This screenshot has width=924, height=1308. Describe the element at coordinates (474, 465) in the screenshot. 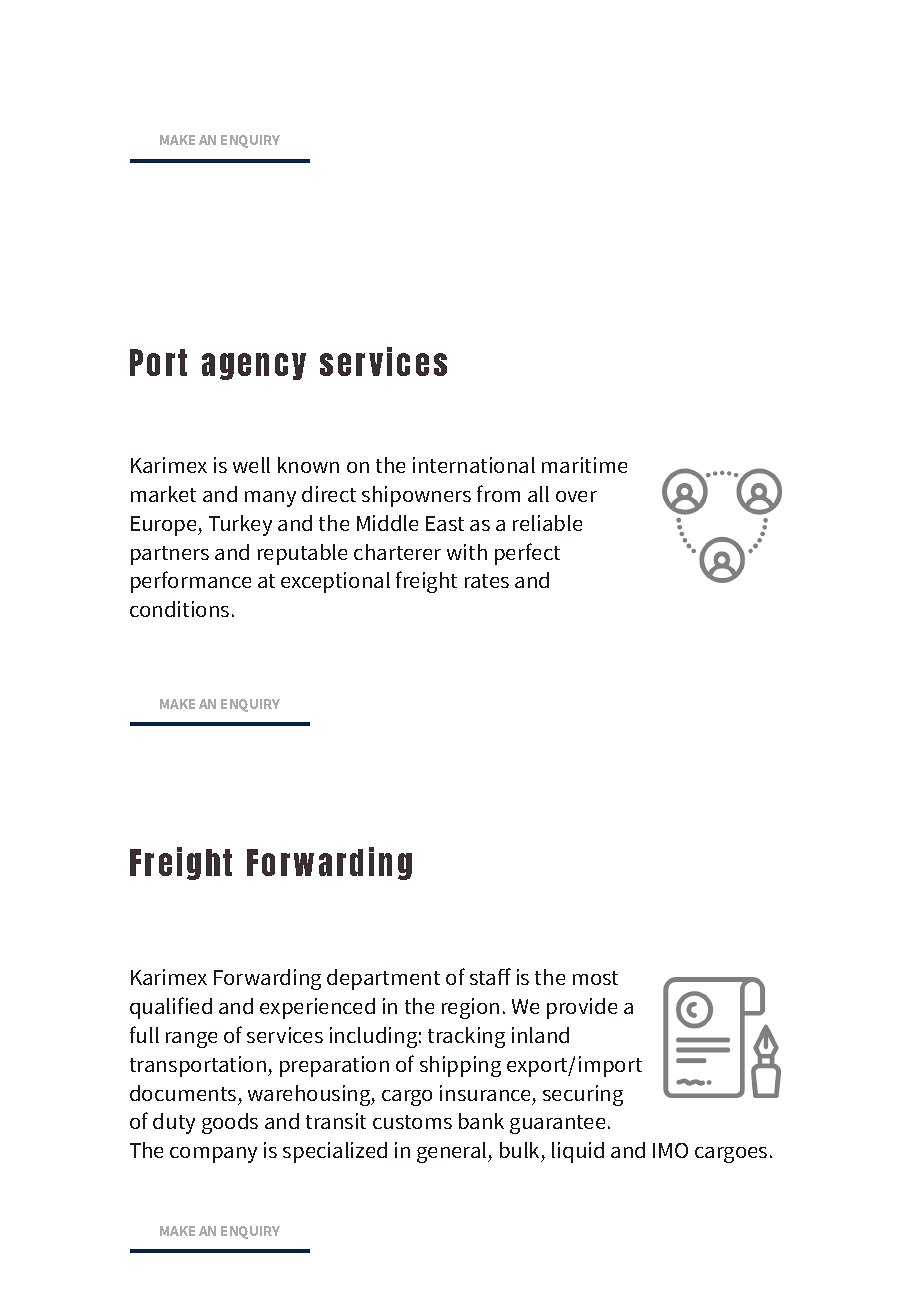

I see `international` at that location.
